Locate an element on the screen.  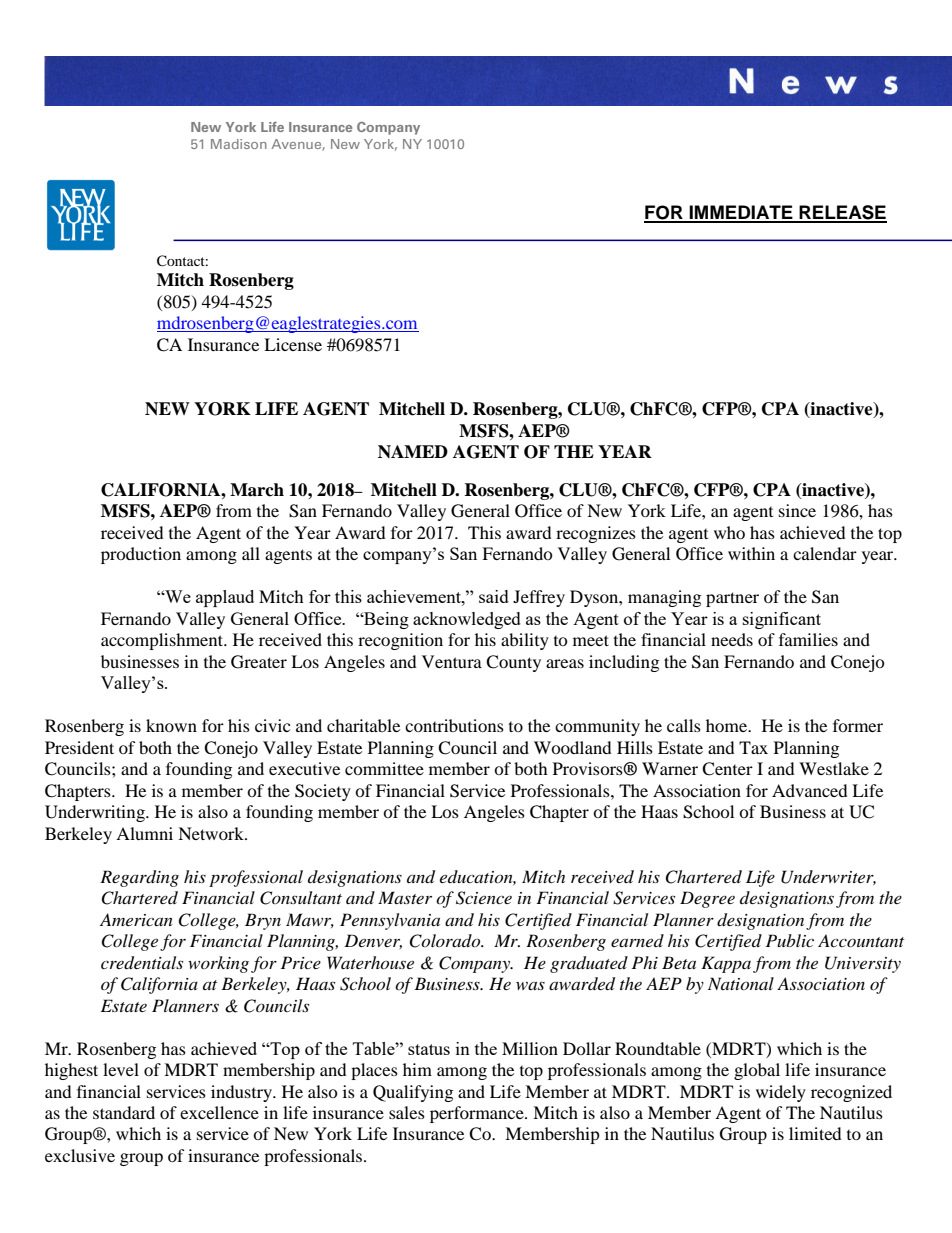
performance is located at coordinates (478, 1114).
